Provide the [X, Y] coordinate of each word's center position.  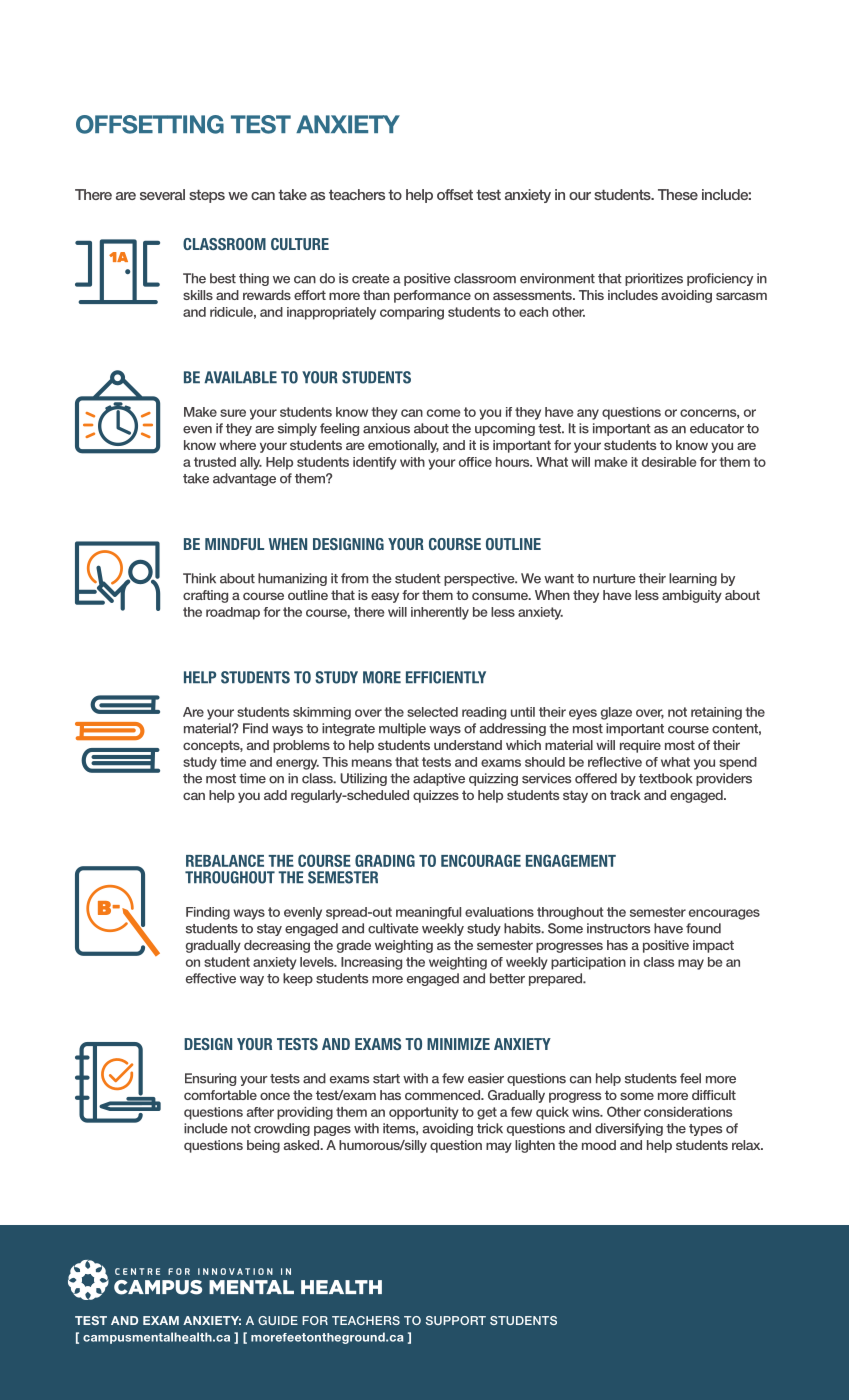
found [703, 928]
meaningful [428, 913]
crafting [205, 596]
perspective [480, 579]
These [678, 194]
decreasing [277, 946]
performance [432, 296]
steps [207, 196]
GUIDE [278, 1320]
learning [693, 579]
